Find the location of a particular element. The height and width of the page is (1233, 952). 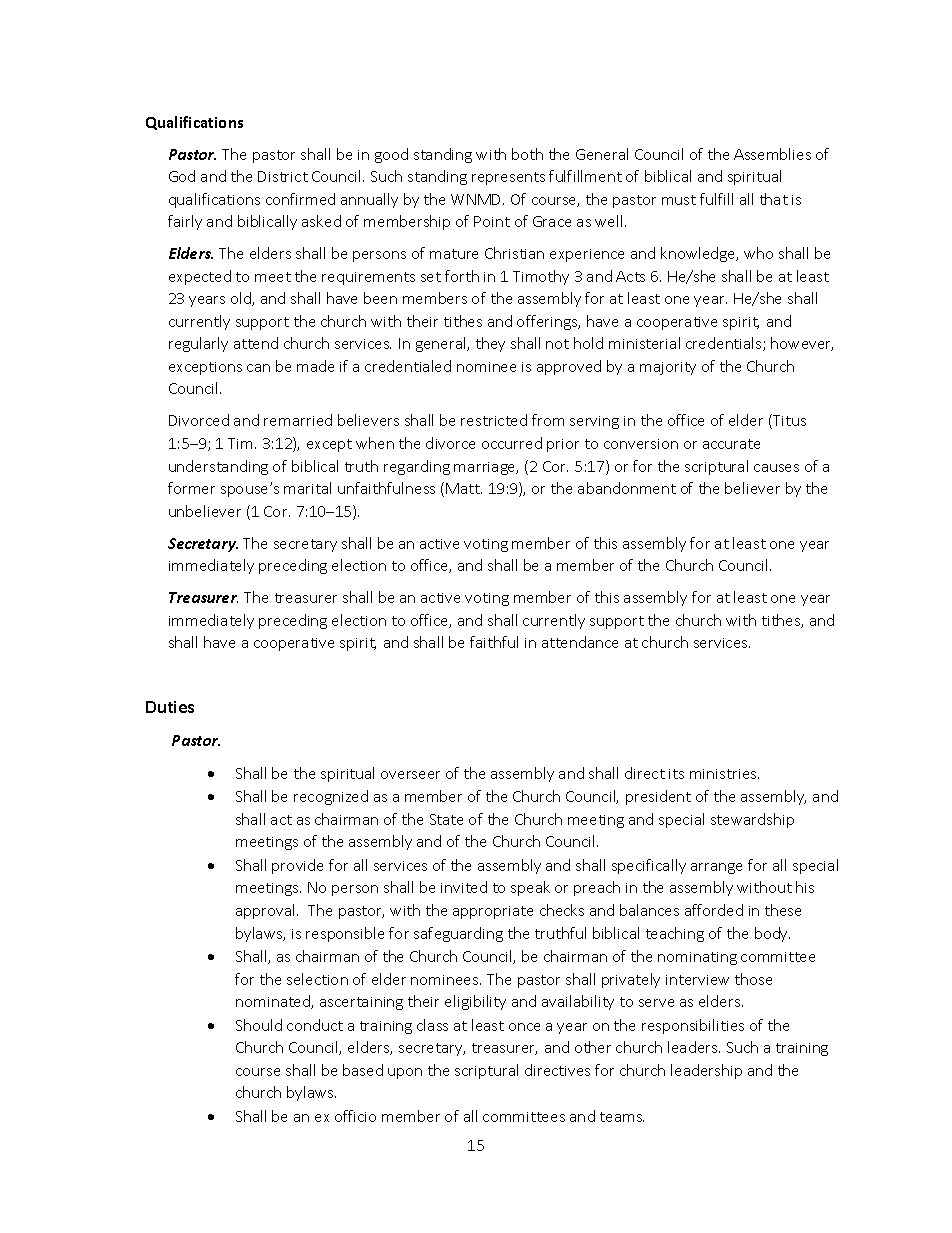

Should is located at coordinates (259, 1025).
